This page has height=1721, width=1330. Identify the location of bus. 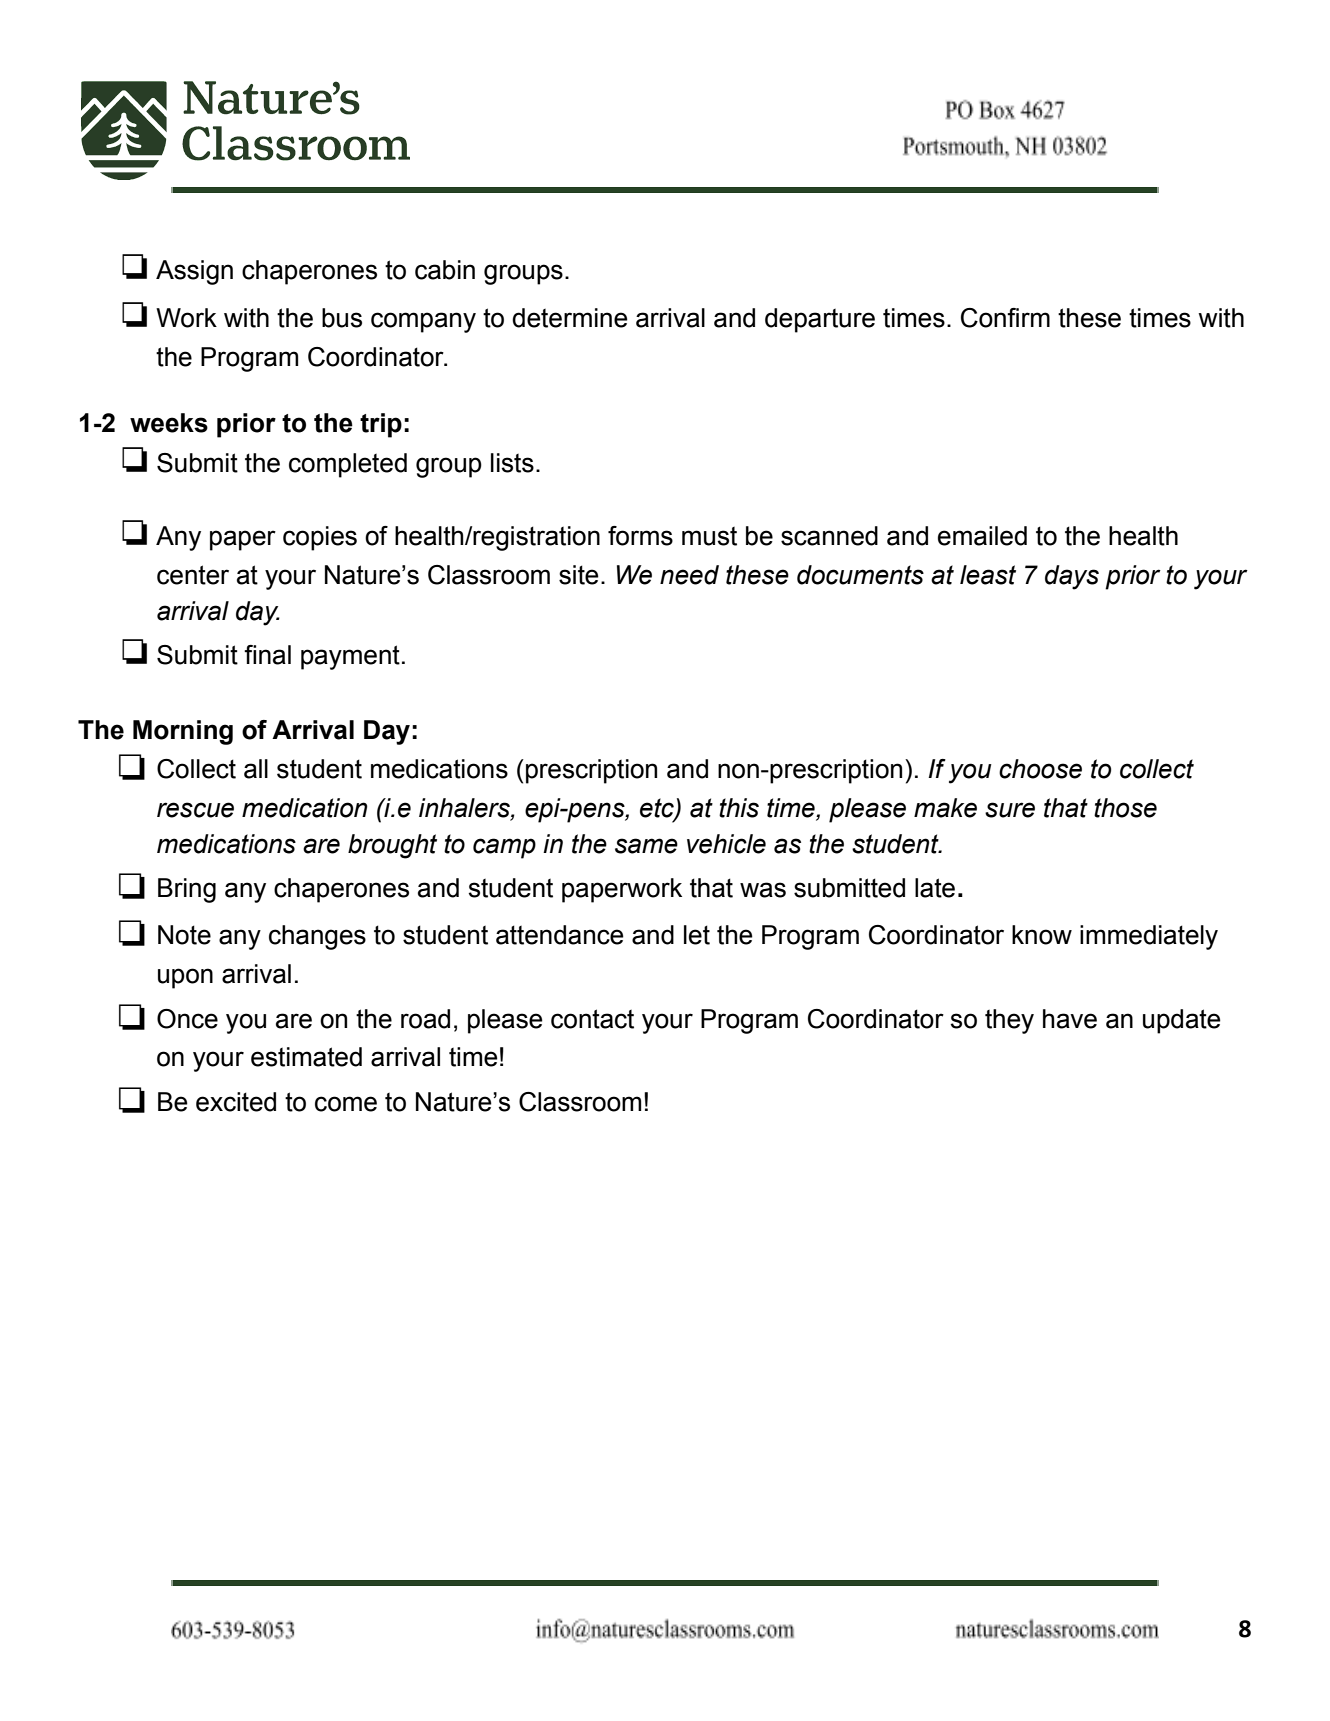
(342, 318).
